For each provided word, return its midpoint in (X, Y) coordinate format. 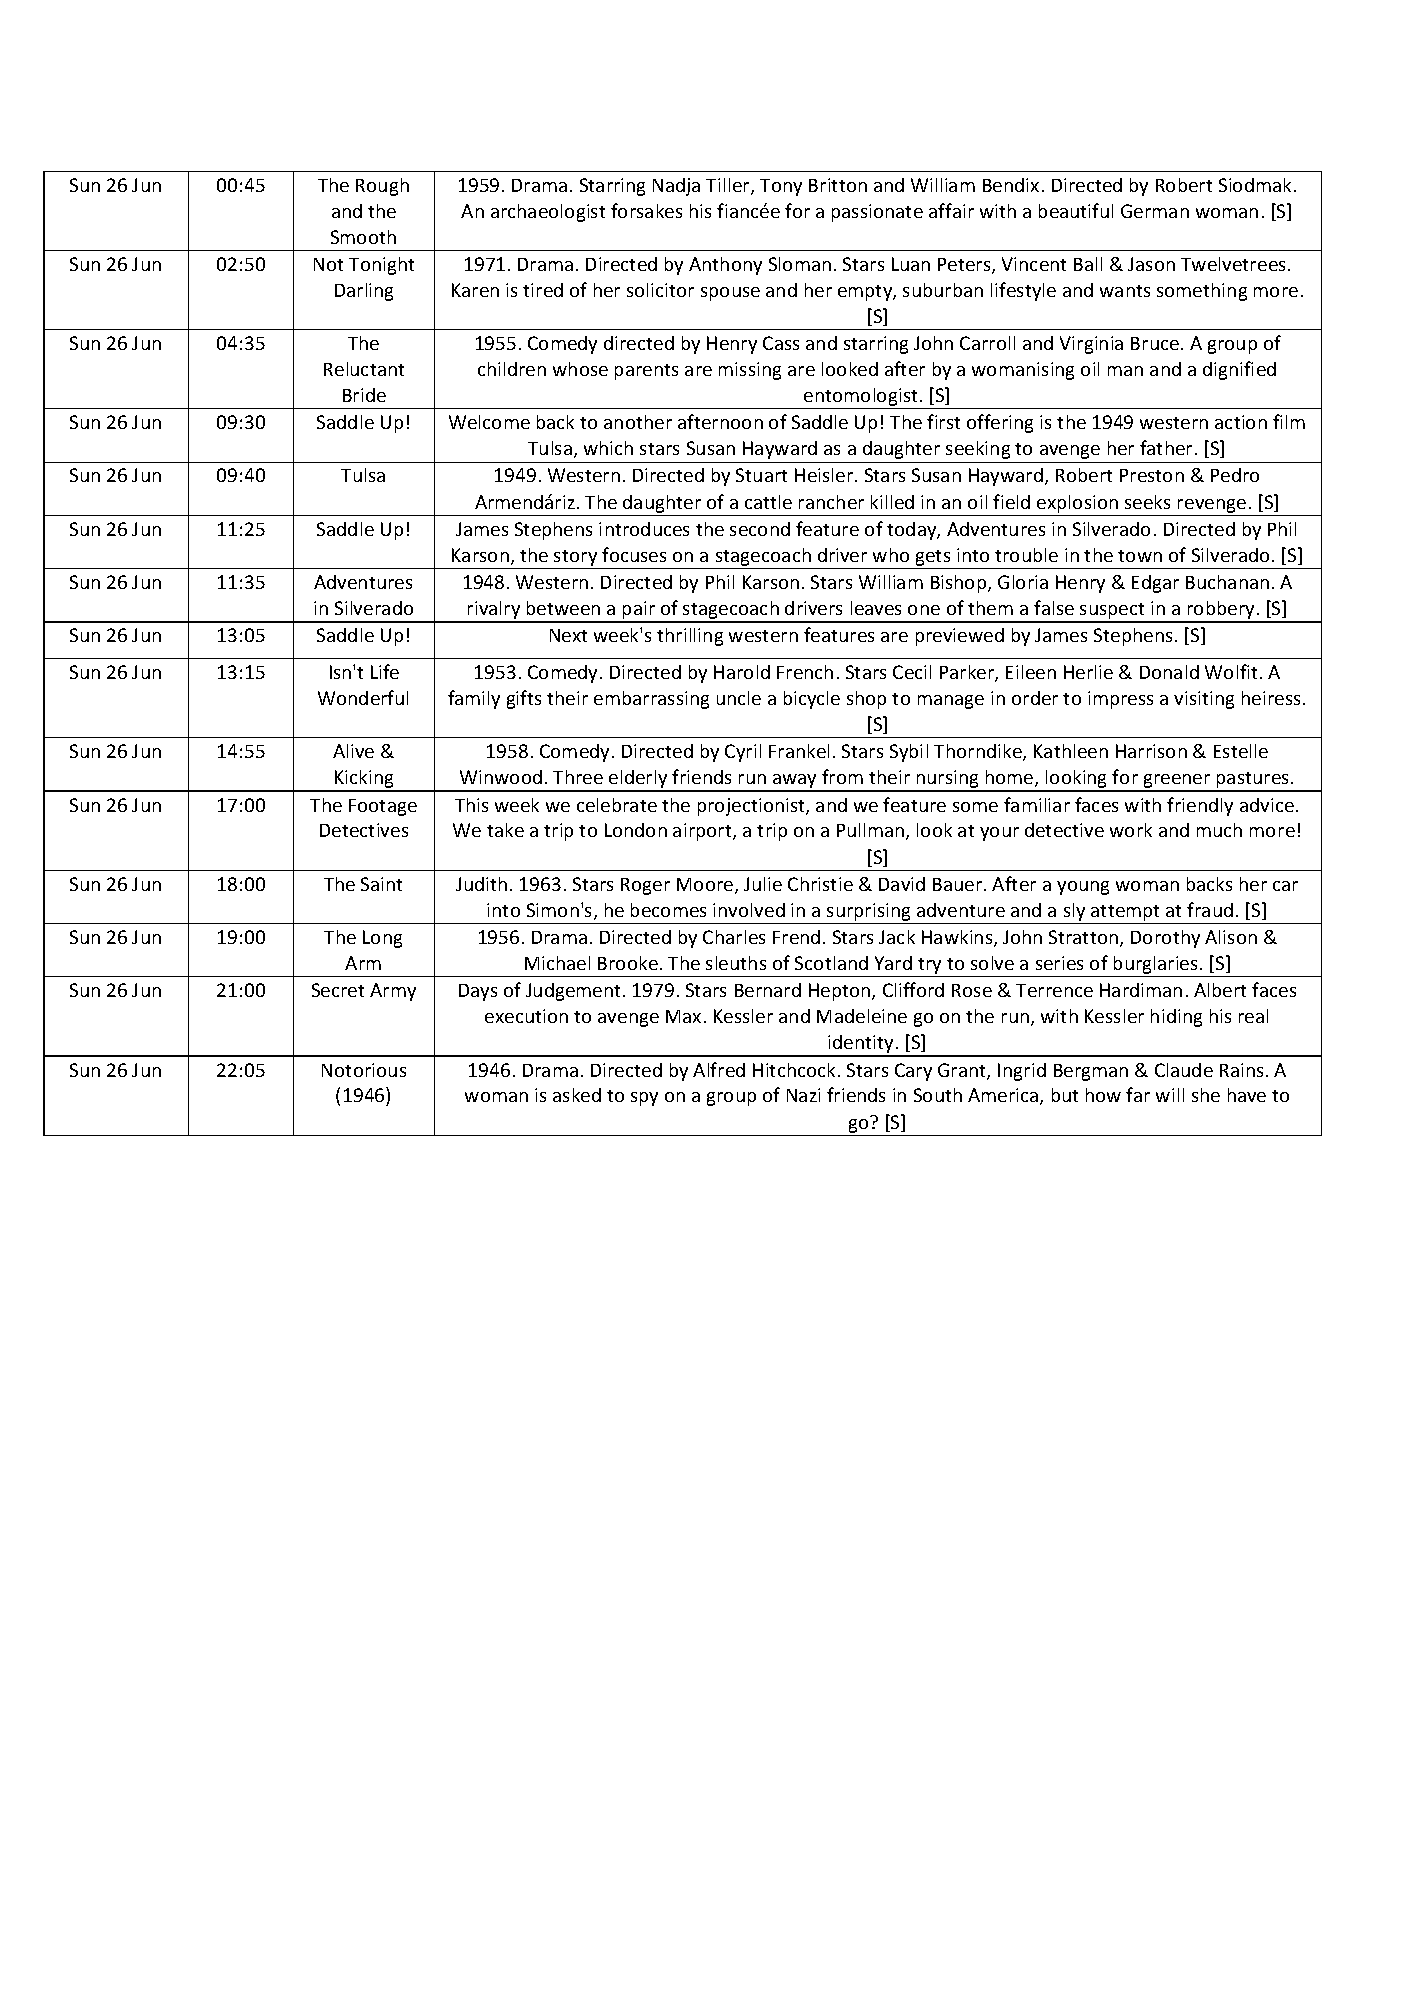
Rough (382, 187)
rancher (831, 502)
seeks (1147, 502)
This (471, 805)
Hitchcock (796, 1070)
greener (1177, 782)
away (795, 782)
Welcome (489, 422)
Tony (781, 187)
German (1155, 211)
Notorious (364, 1070)
